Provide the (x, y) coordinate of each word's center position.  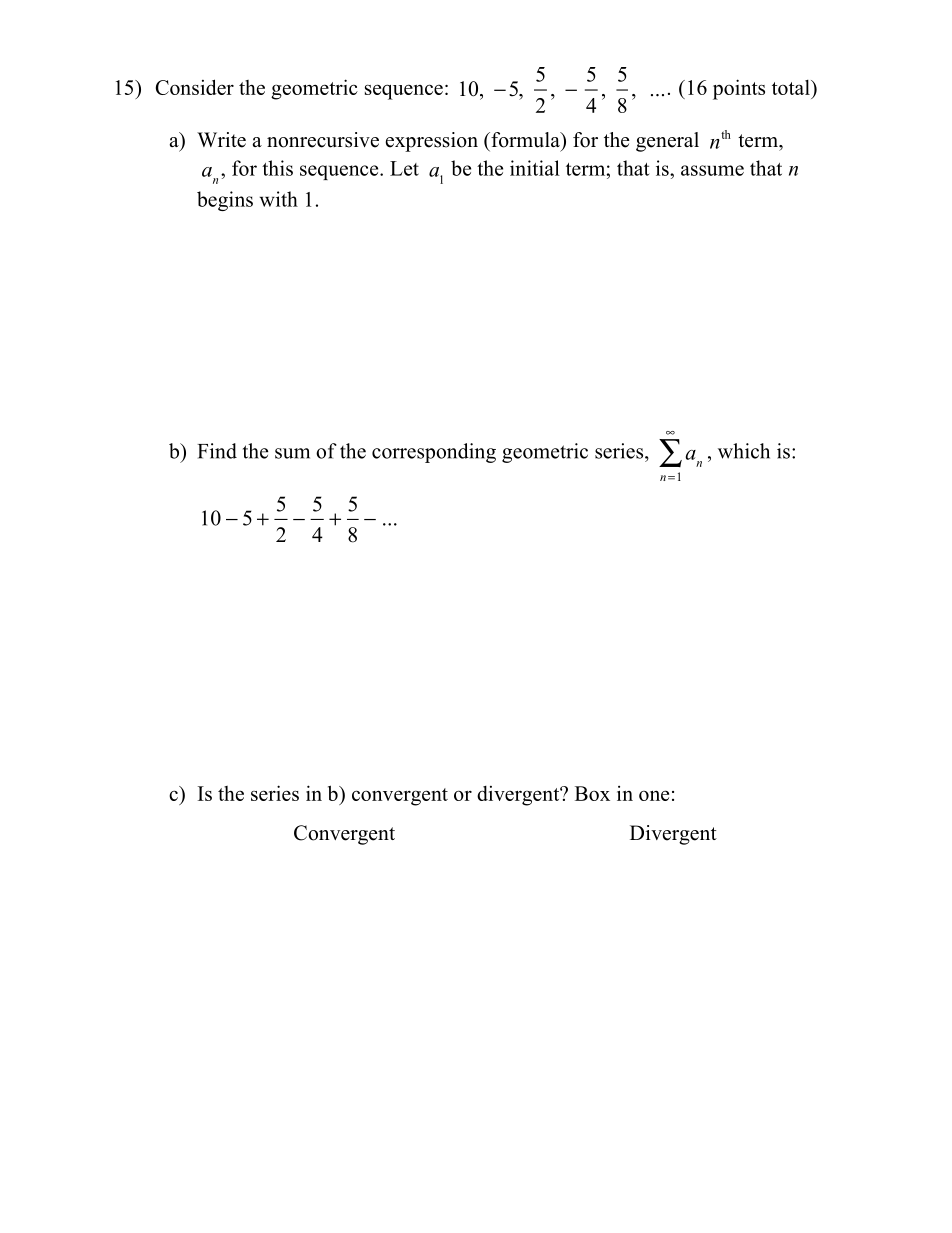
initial (535, 168)
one (654, 795)
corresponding (434, 453)
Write (221, 140)
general (667, 142)
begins (225, 201)
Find (217, 451)
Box (592, 793)
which (744, 451)
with (279, 199)
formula (525, 140)
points (739, 89)
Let (404, 168)
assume (712, 170)
